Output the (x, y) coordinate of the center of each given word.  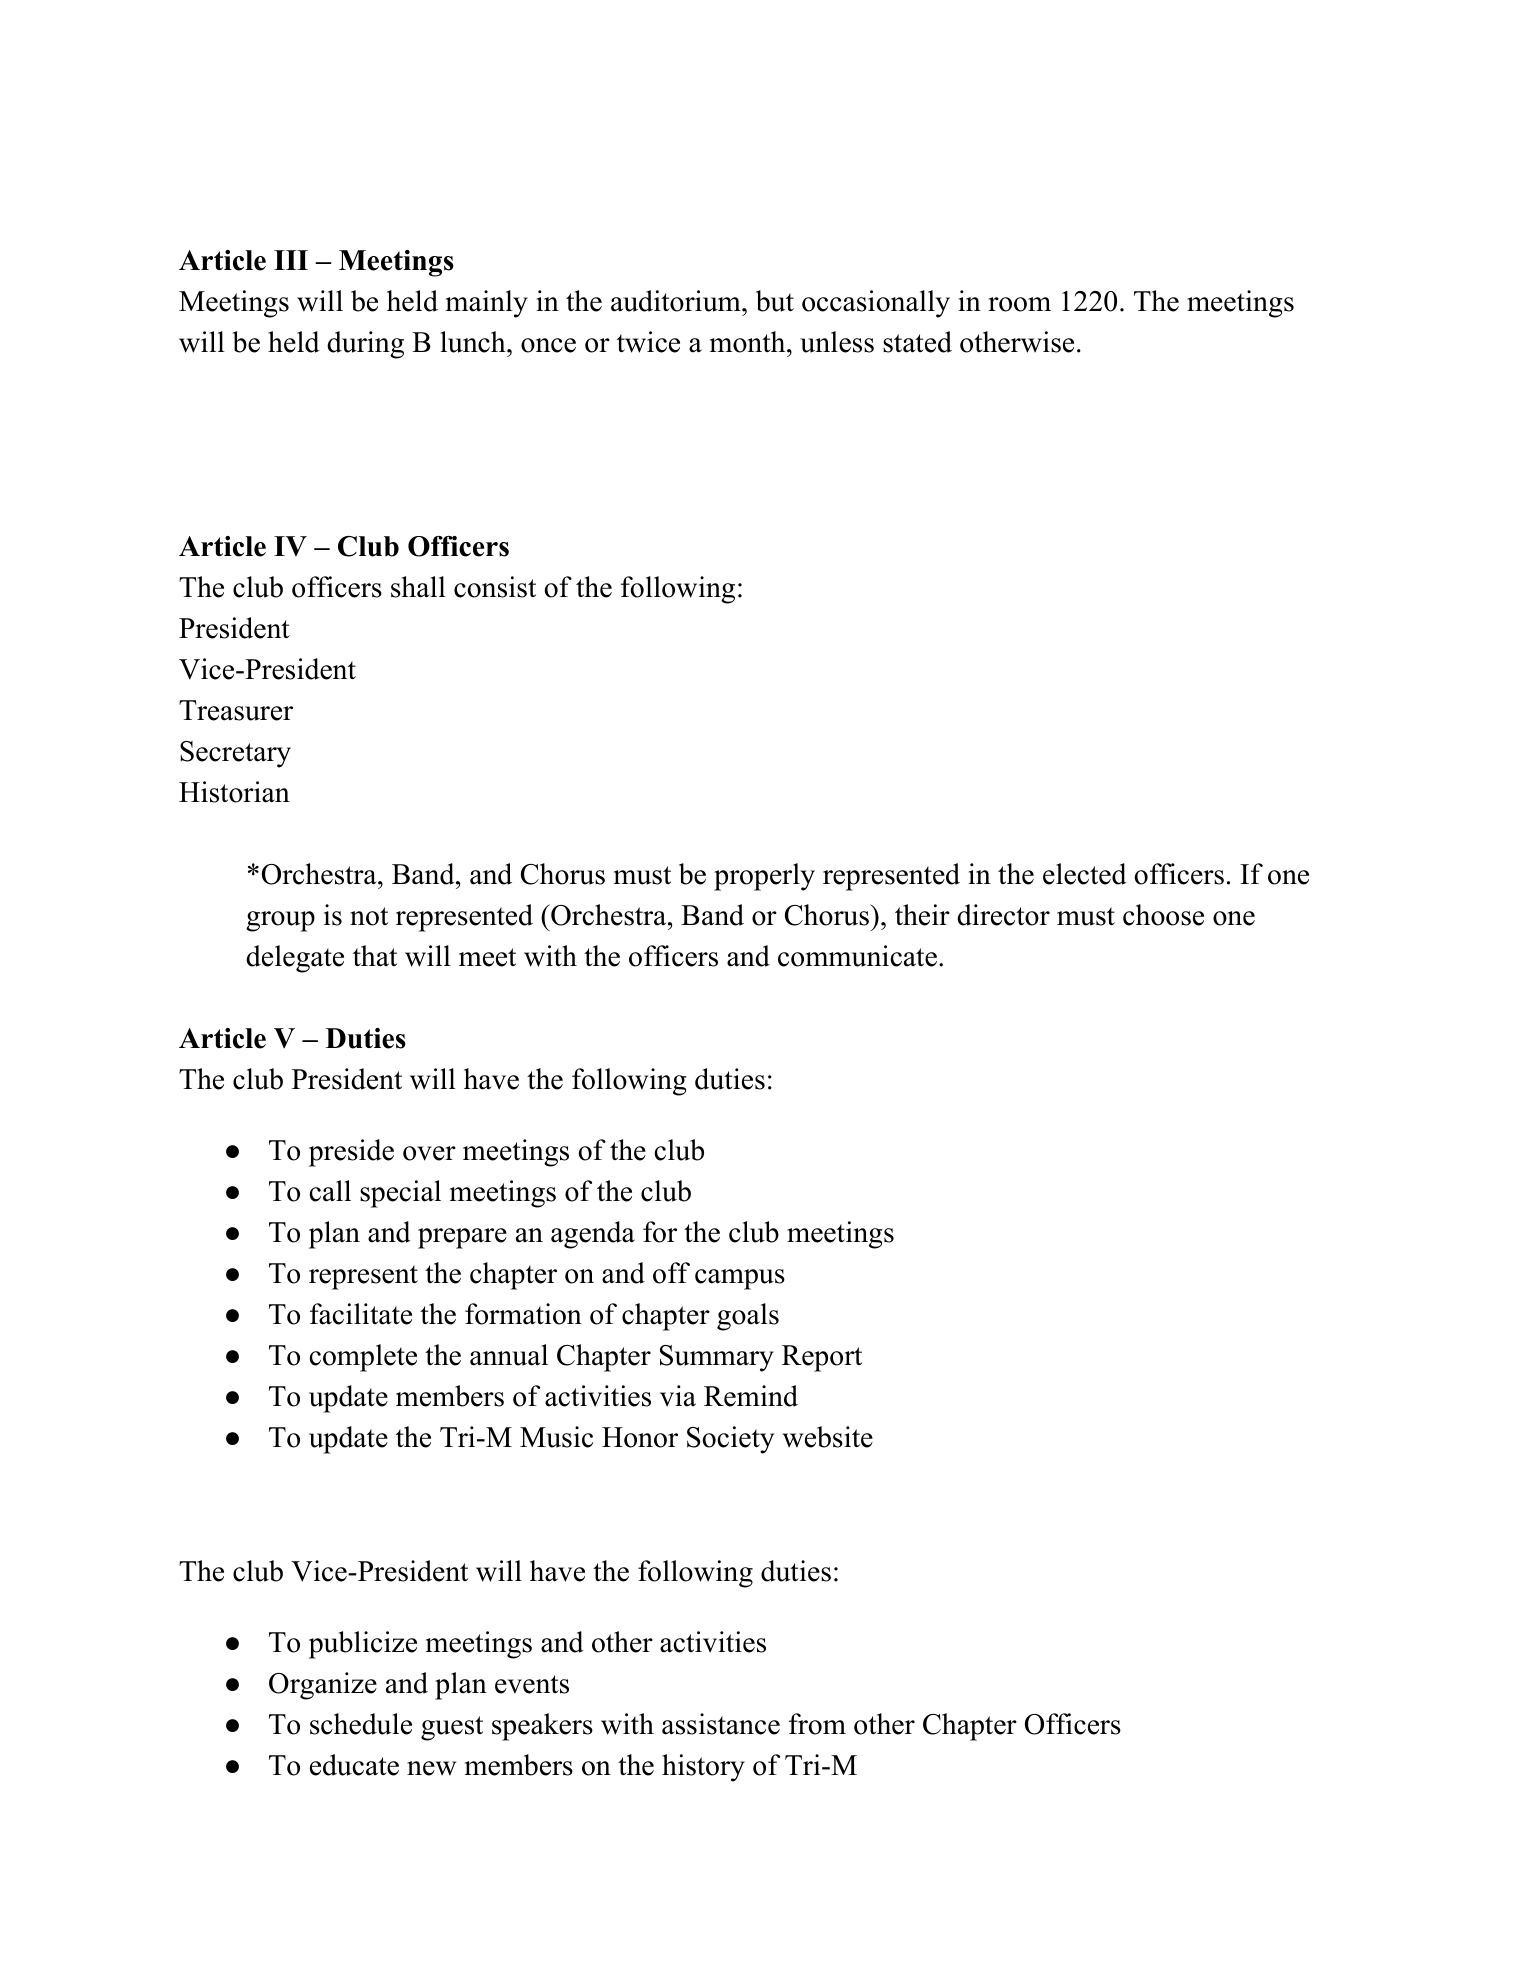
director (1003, 915)
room (1019, 304)
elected (1085, 874)
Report (822, 1358)
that (375, 956)
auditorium (677, 301)
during (365, 345)
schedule (361, 1724)
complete (363, 1358)
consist (495, 587)
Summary (717, 1358)
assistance (721, 1724)
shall (418, 587)
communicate (857, 956)
